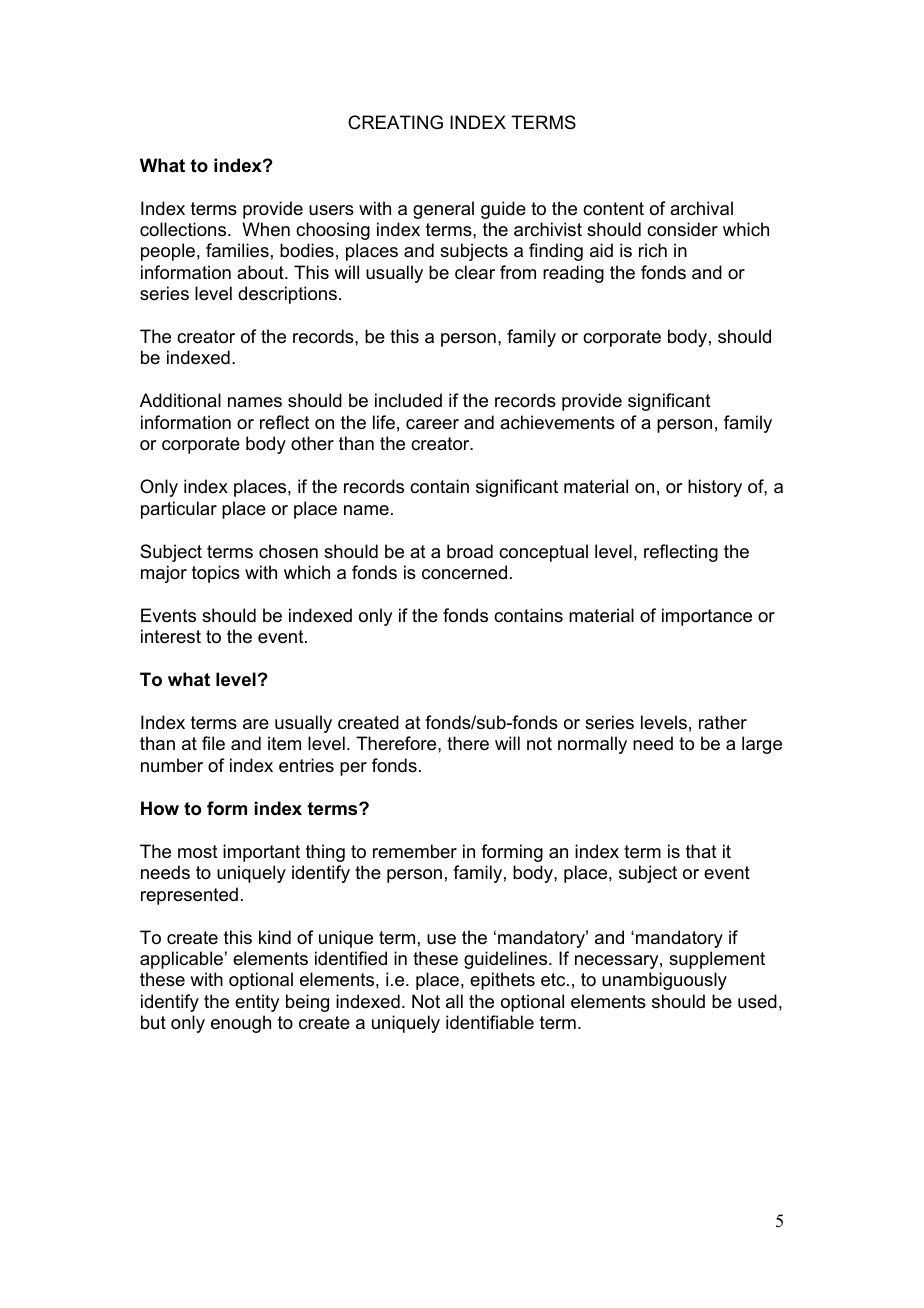  Describe the element at coordinates (216, 574) in the screenshot. I see `topics` at that location.
